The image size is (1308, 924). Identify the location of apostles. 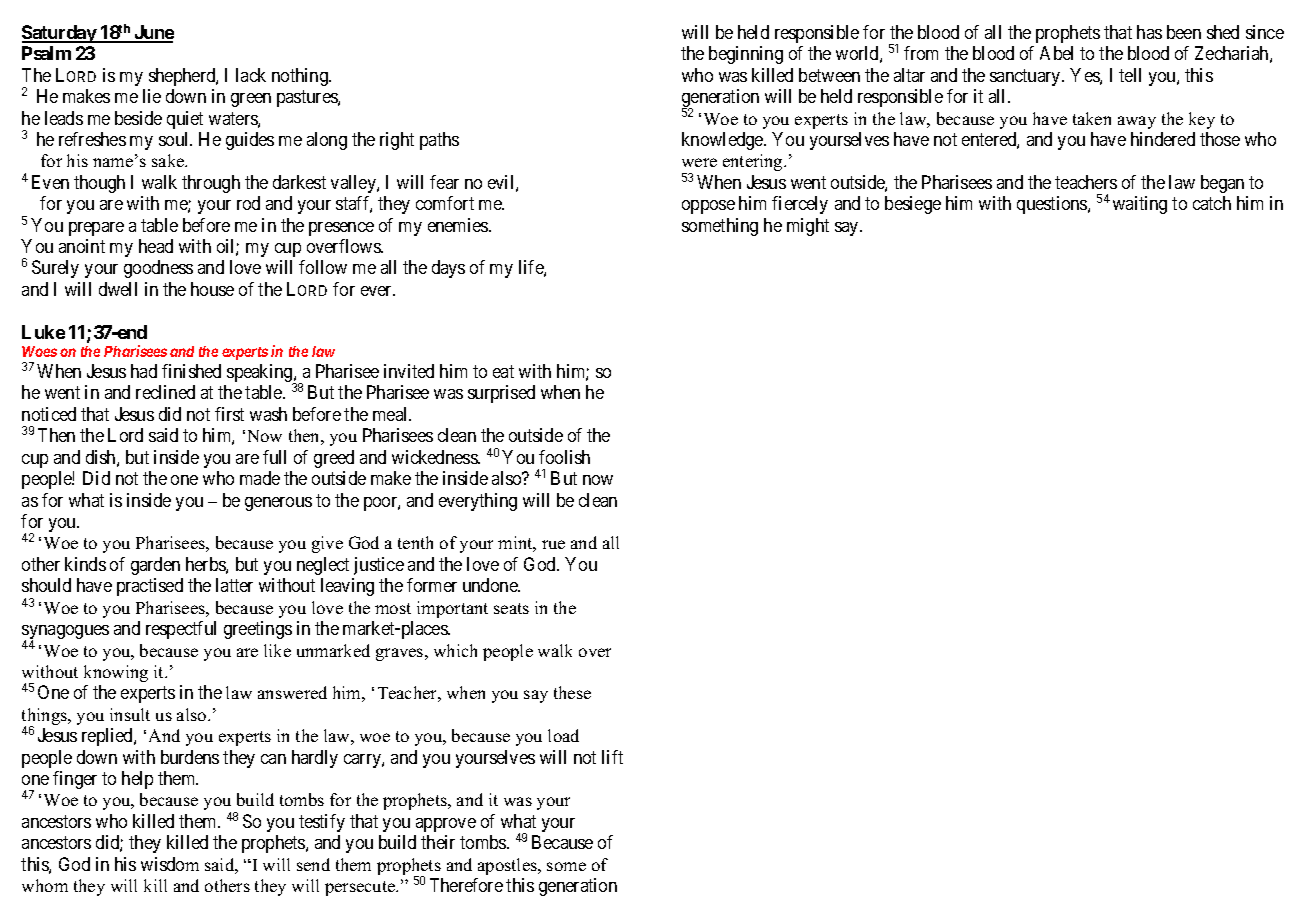
(508, 866).
